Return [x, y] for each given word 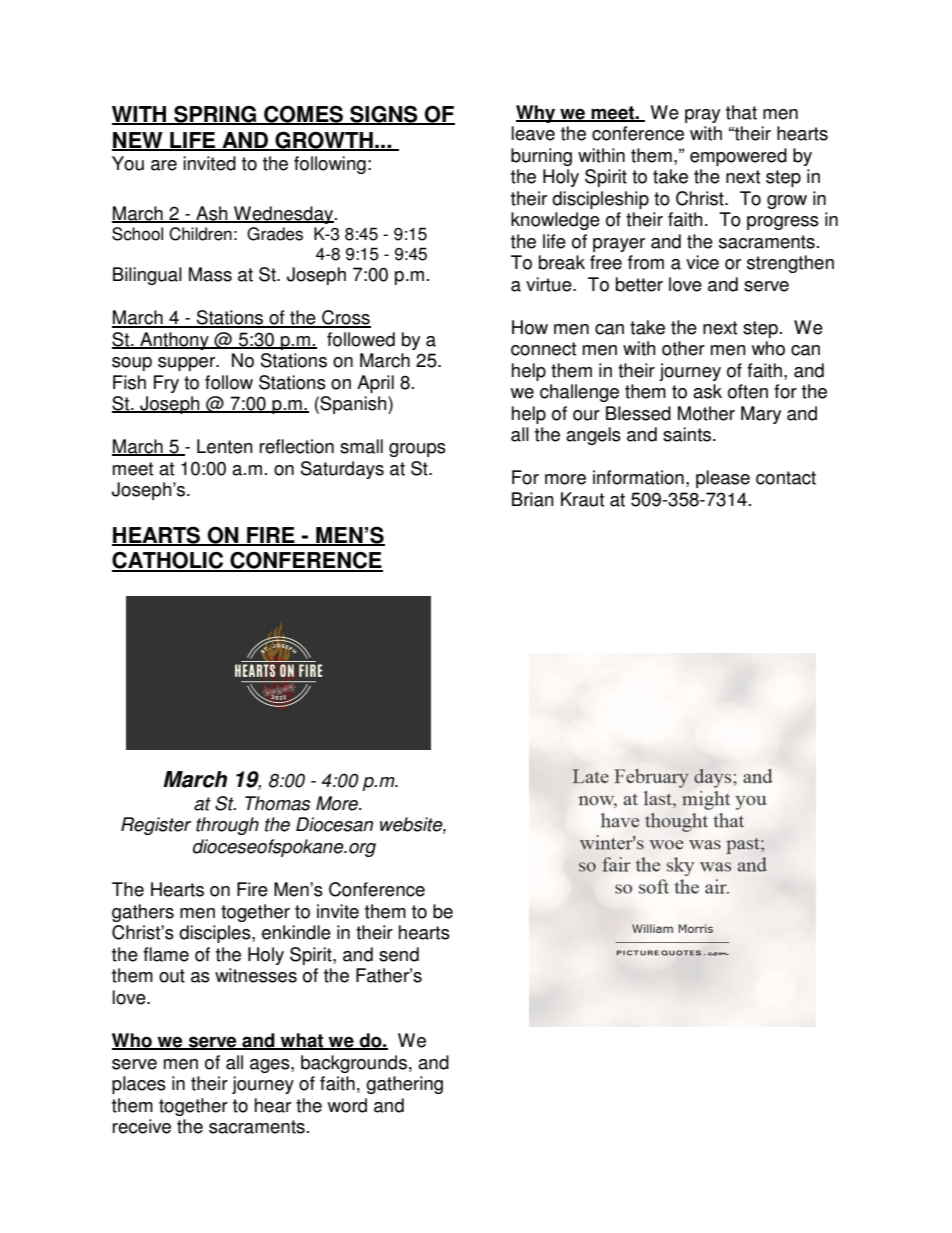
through [227, 826]
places [139, 1085]
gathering [404, 1085]
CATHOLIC [169, 561]
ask [707, 391]
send [399, 954]
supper [188, 364]
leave [533, 133]
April [375, 384]
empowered [738, 157]
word [347, 1105]
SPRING [215, 115]
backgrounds [354, 1064]
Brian [533, 499]
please [723, 479]
